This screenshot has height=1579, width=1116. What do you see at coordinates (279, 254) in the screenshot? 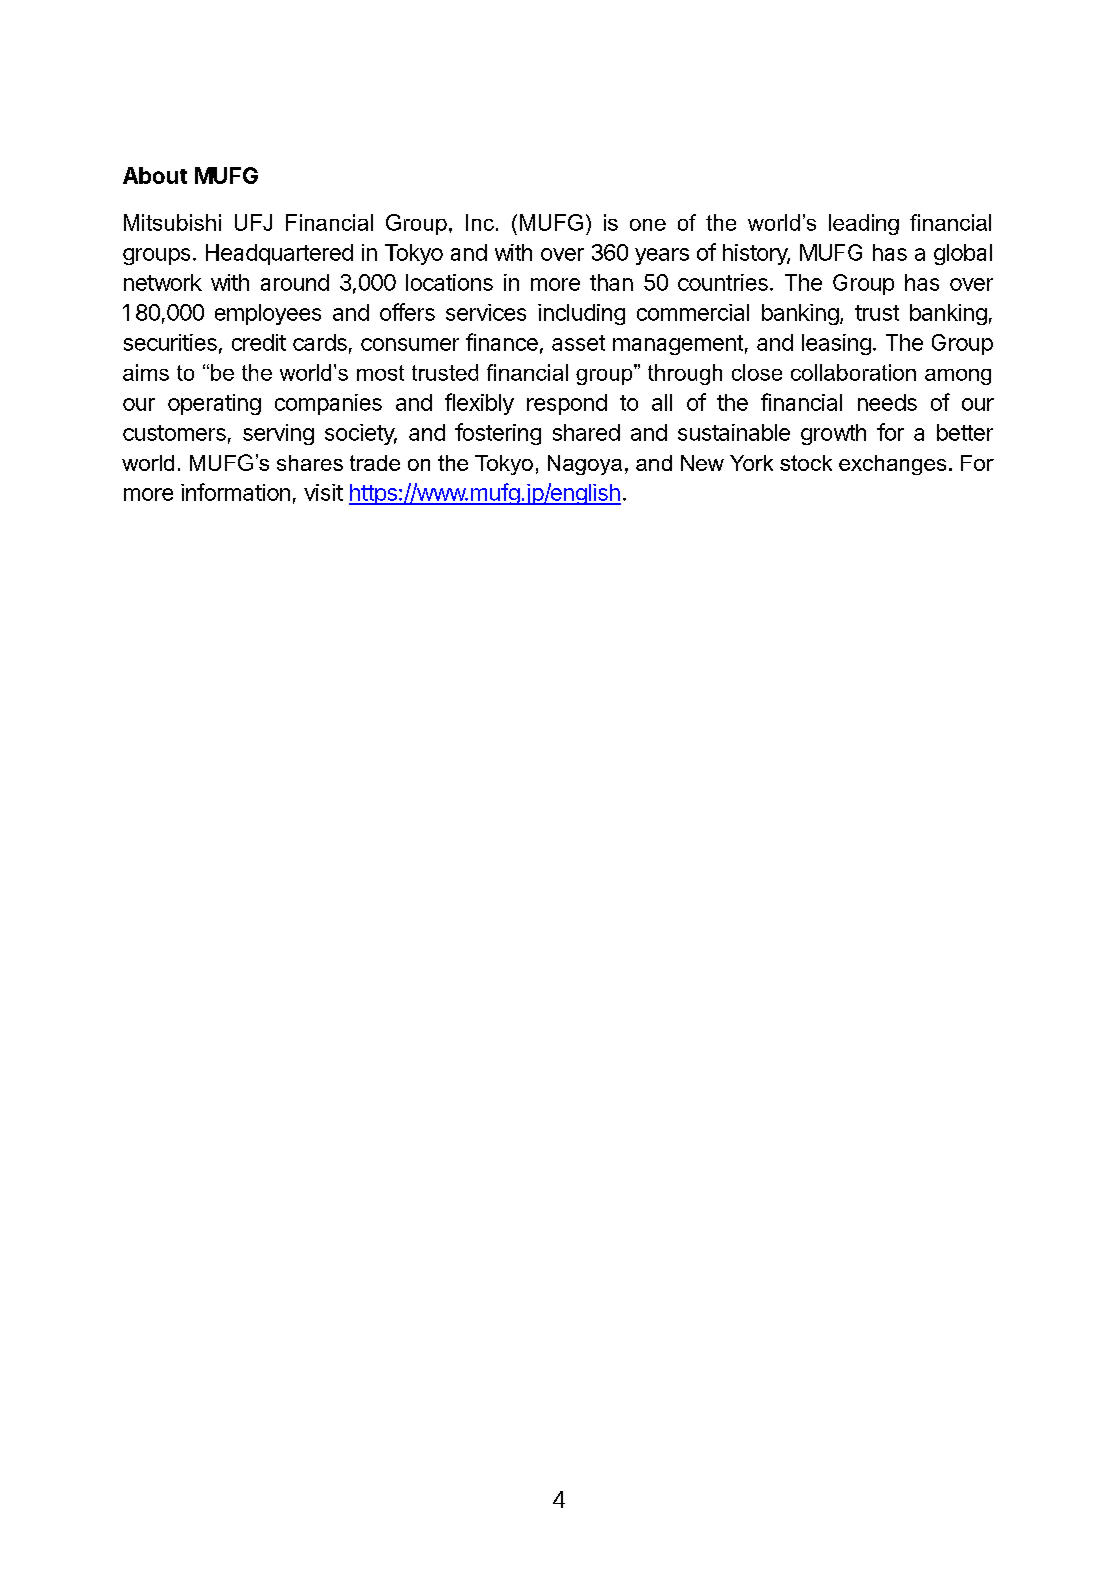
I see `Headquartered` at bounding box center [279, 254].
